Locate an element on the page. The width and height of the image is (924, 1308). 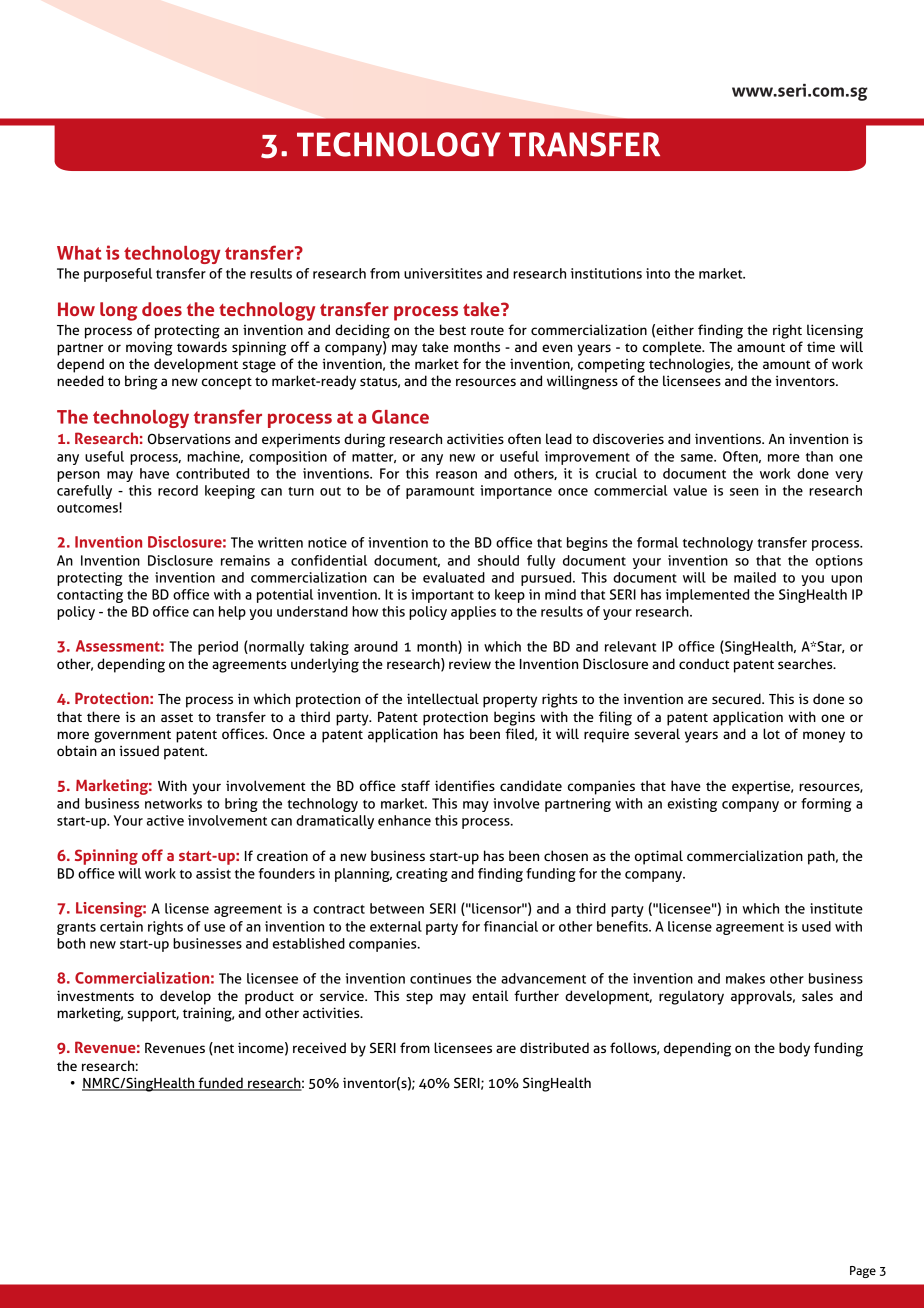
into is located at coordinates (658, 273).
